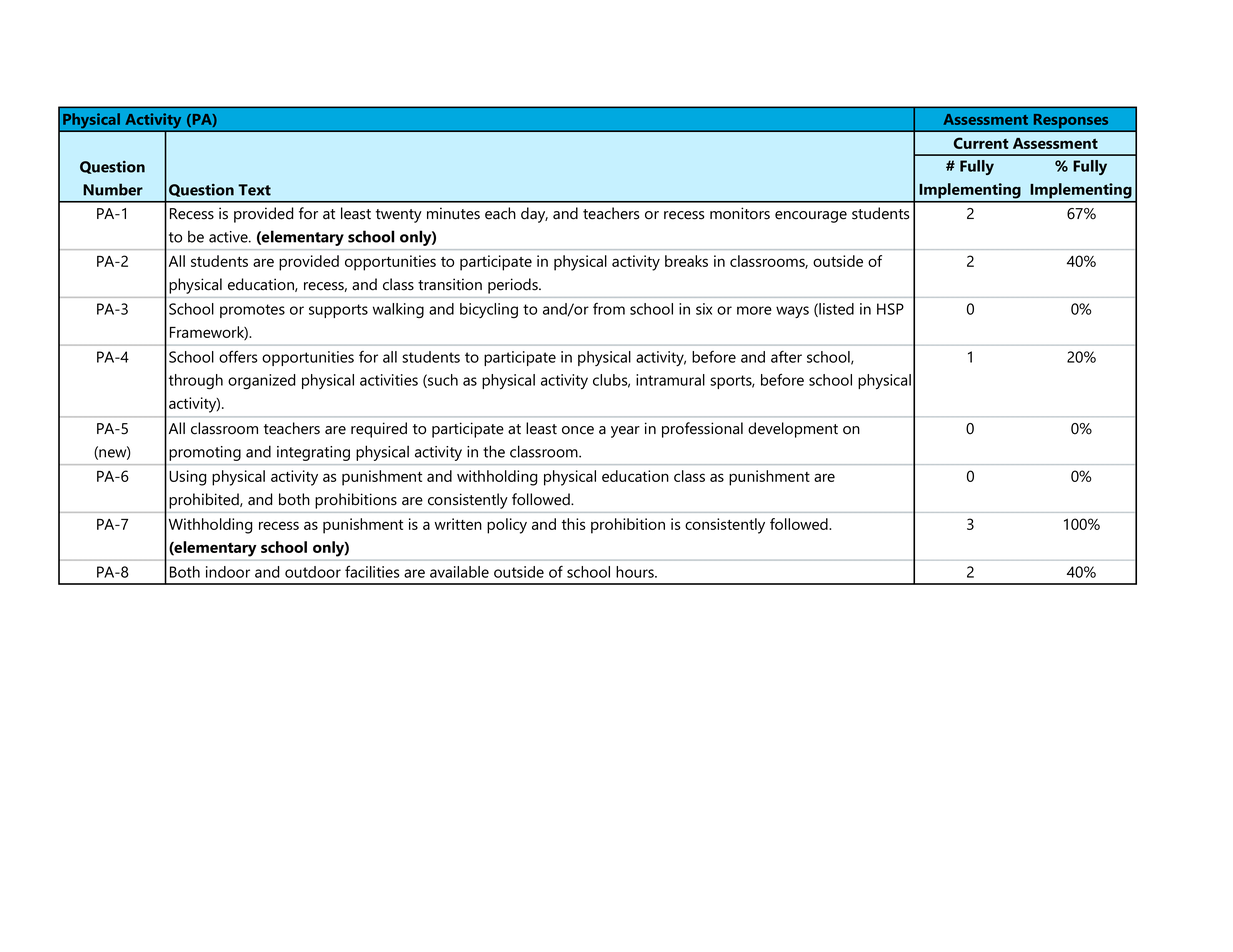  I want to click on development, so click(793, 430).
